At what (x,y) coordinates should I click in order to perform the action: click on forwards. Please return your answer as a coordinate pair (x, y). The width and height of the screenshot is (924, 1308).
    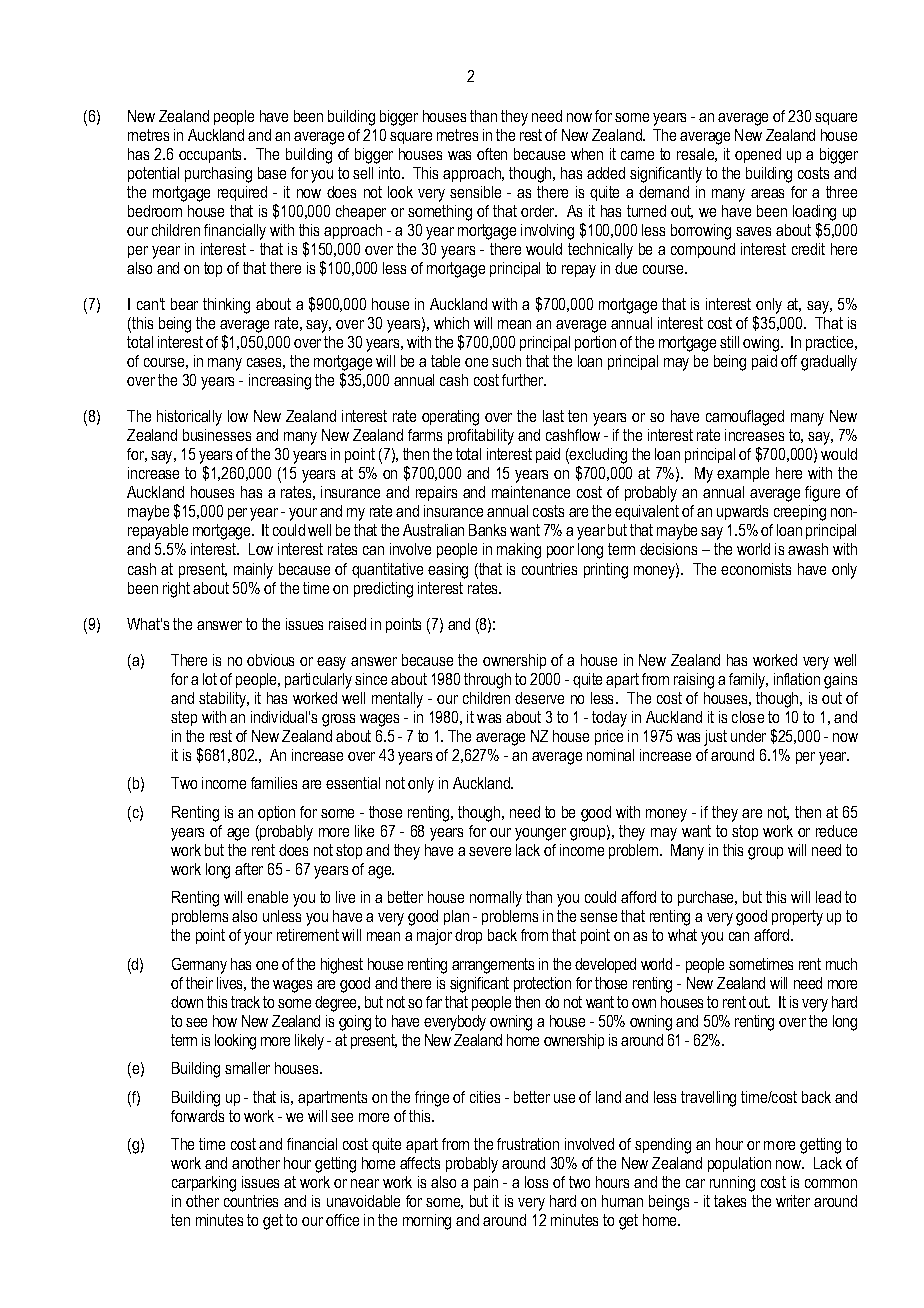
    Looking at the image, I should click on (197, 1116).
